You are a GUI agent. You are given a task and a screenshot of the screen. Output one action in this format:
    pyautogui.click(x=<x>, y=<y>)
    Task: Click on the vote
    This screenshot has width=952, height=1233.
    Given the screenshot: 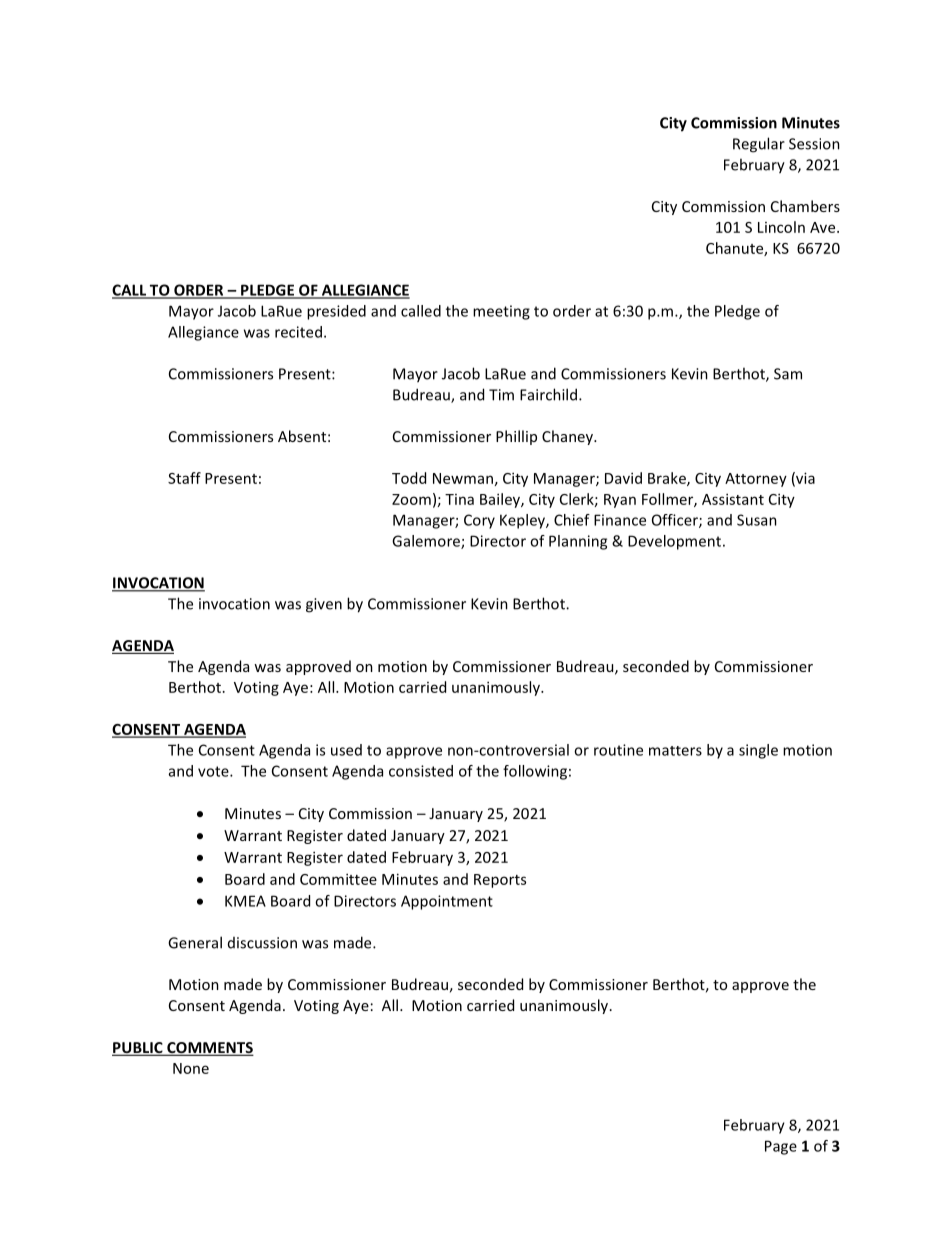 What is the action you would take?
    pyautogui.click(x=214, y=771)
